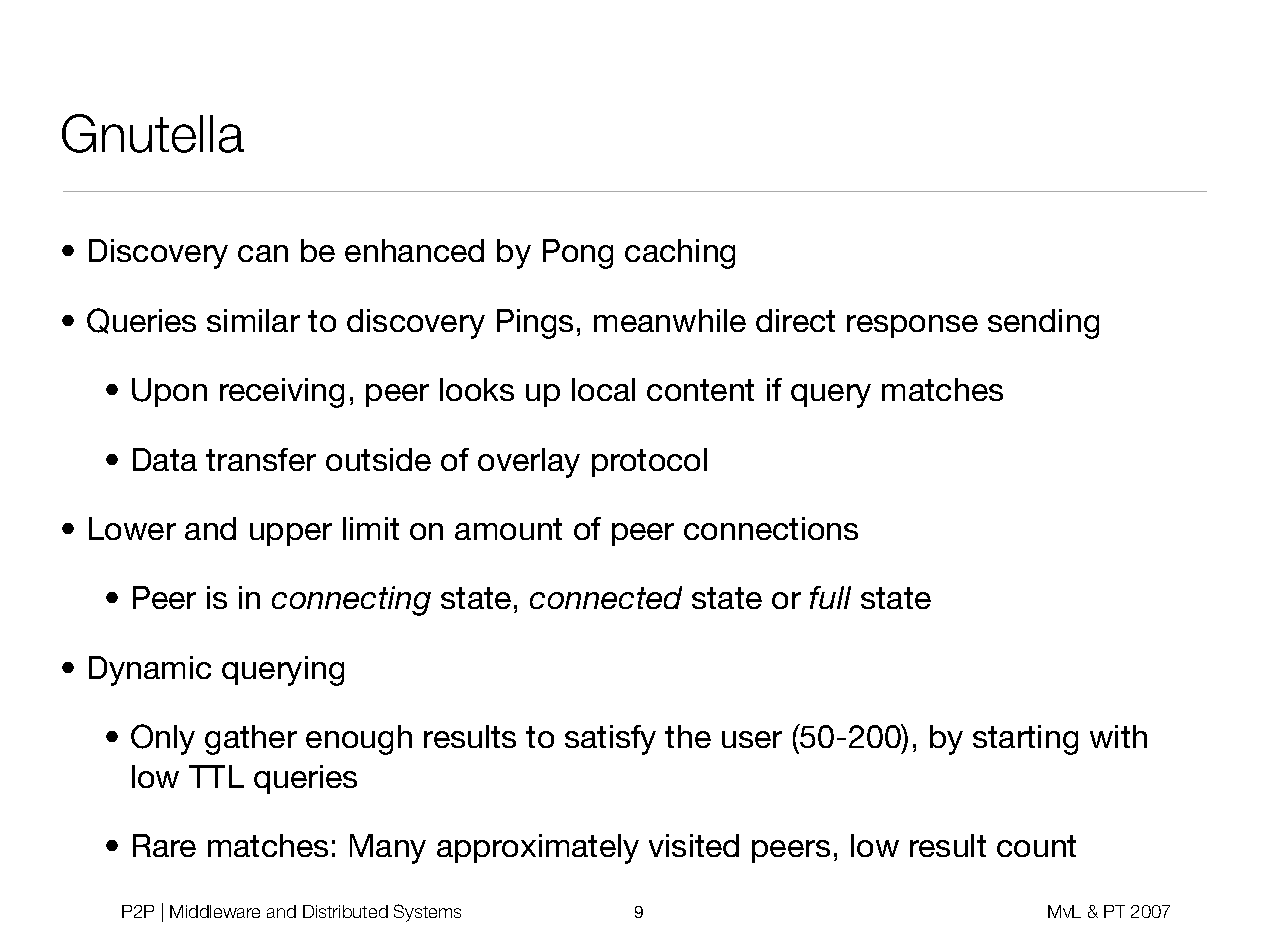 This image has height=952, width=1270. I want to click on satisfy, so click(610, 740).
